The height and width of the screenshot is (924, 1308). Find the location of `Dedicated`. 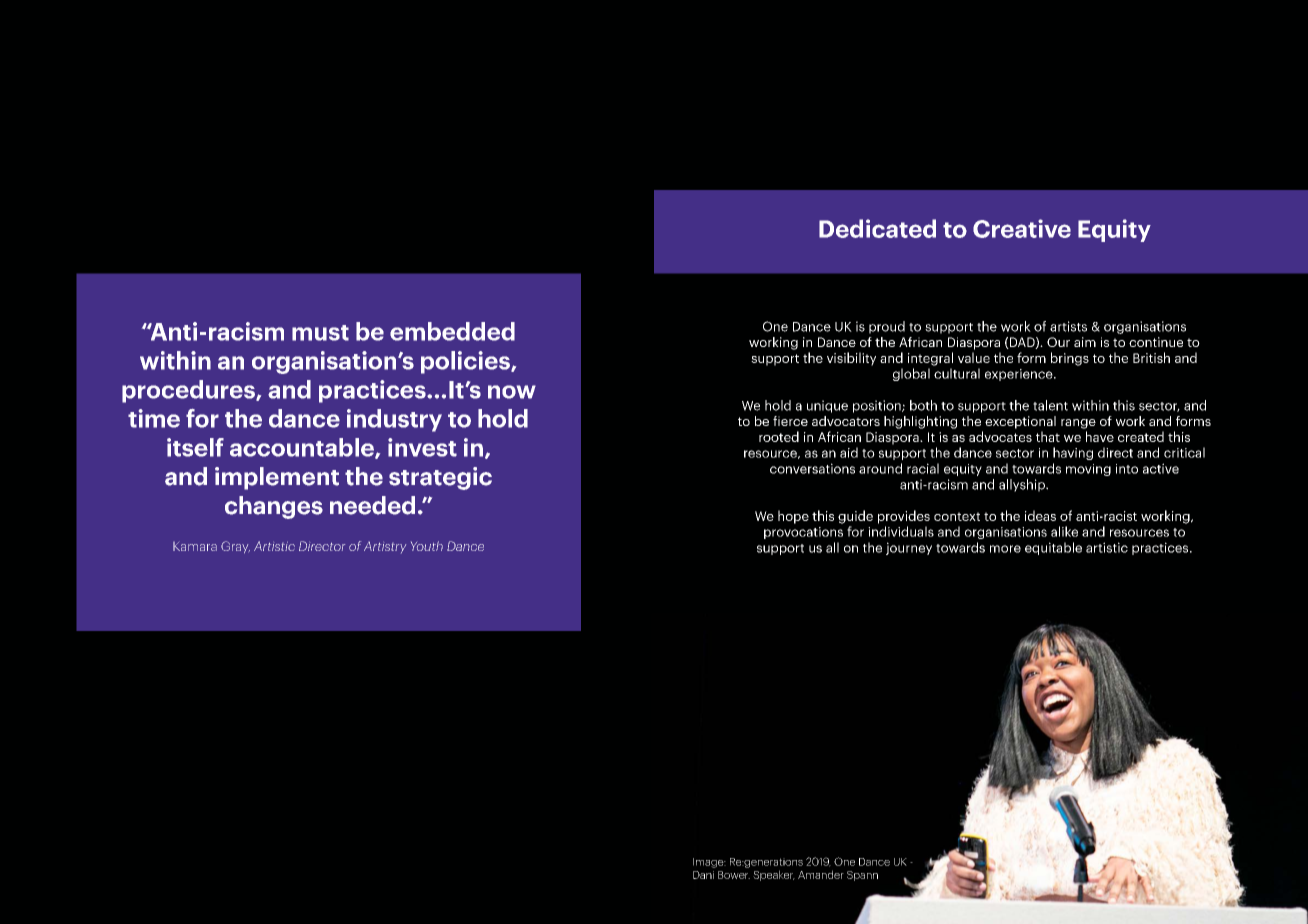

Dedicated is located at coordinates (877, 228).
